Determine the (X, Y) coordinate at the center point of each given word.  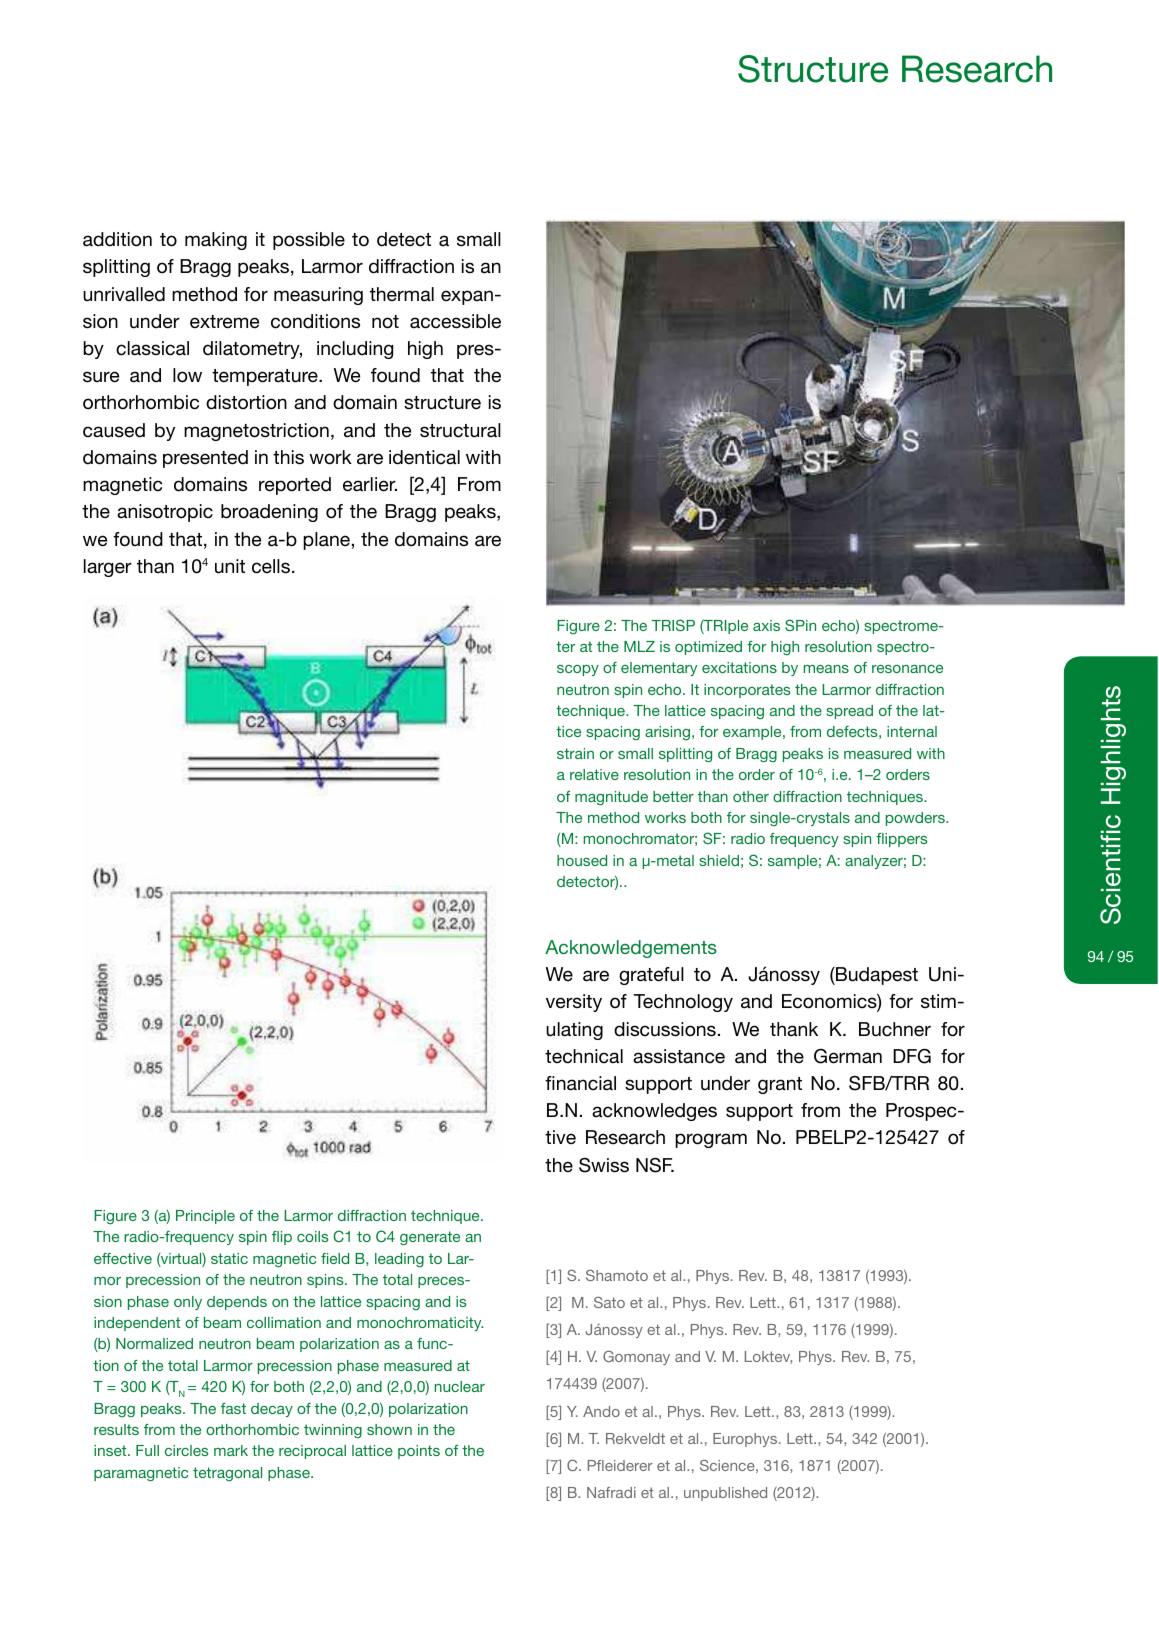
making (216, 241)
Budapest (876, 976)
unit (230, 566)
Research (977, 69)
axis (766, 625)
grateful (651, 976)
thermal (402, 294)
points (419, 1452)
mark (231, 1450)
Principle (205, 1217)
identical (424, 457)
